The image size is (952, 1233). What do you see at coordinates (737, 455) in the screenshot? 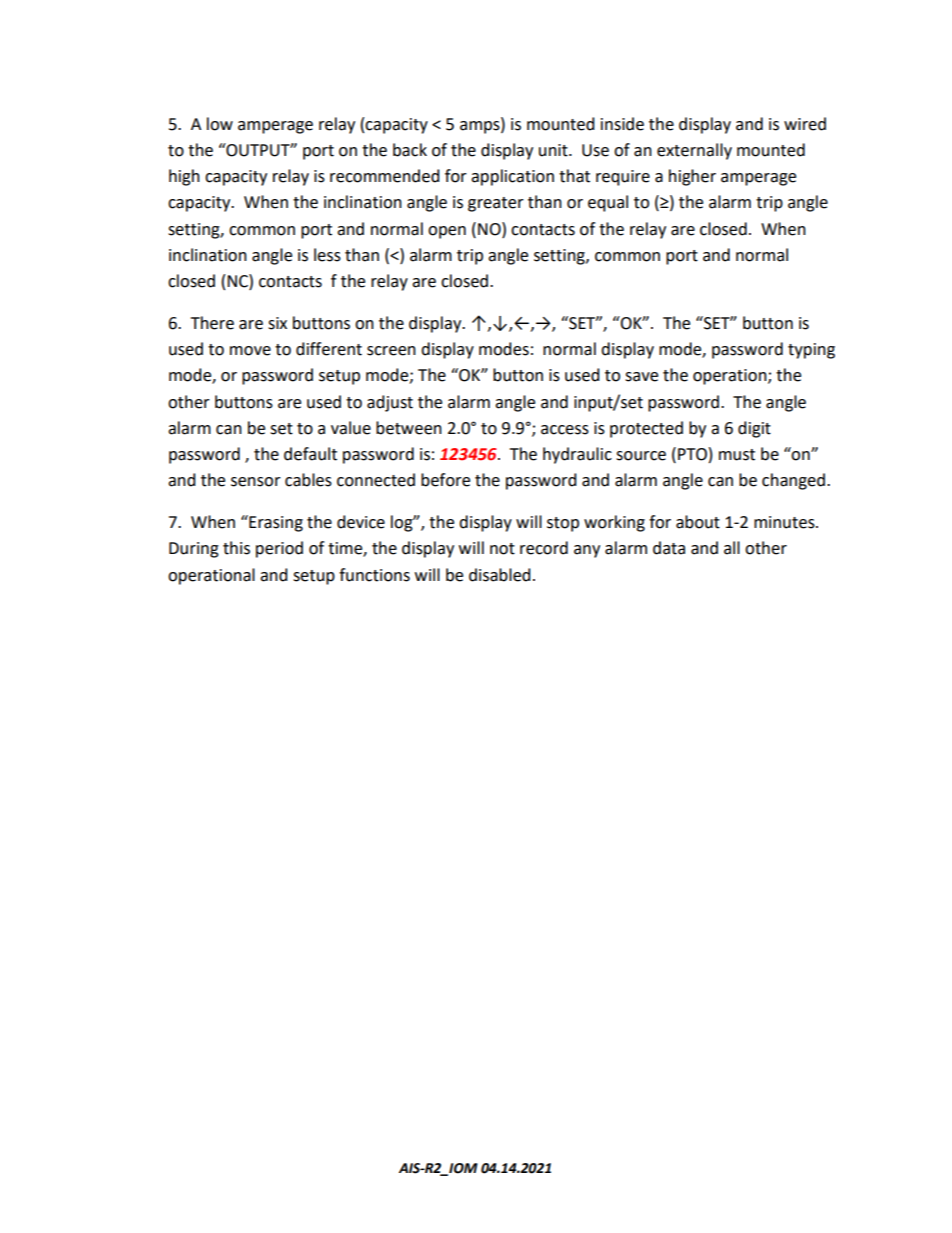
I see `must` at bounding box center [737, 455].
